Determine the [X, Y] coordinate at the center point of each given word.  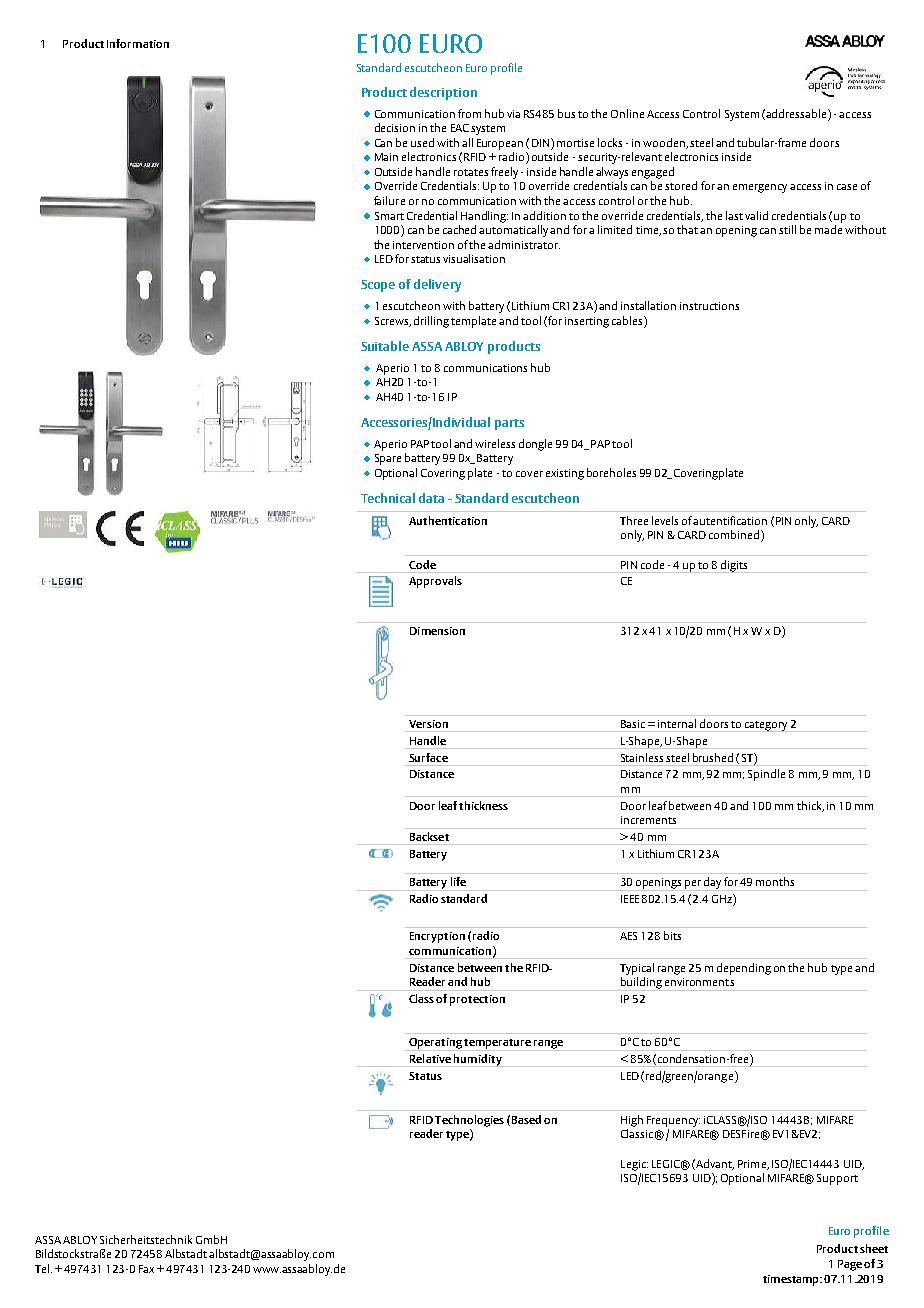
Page [850, 1265]
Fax [146, 1269]
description [443, 93]
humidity [478, 1060]
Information [138, 43]
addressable [797, 113]
